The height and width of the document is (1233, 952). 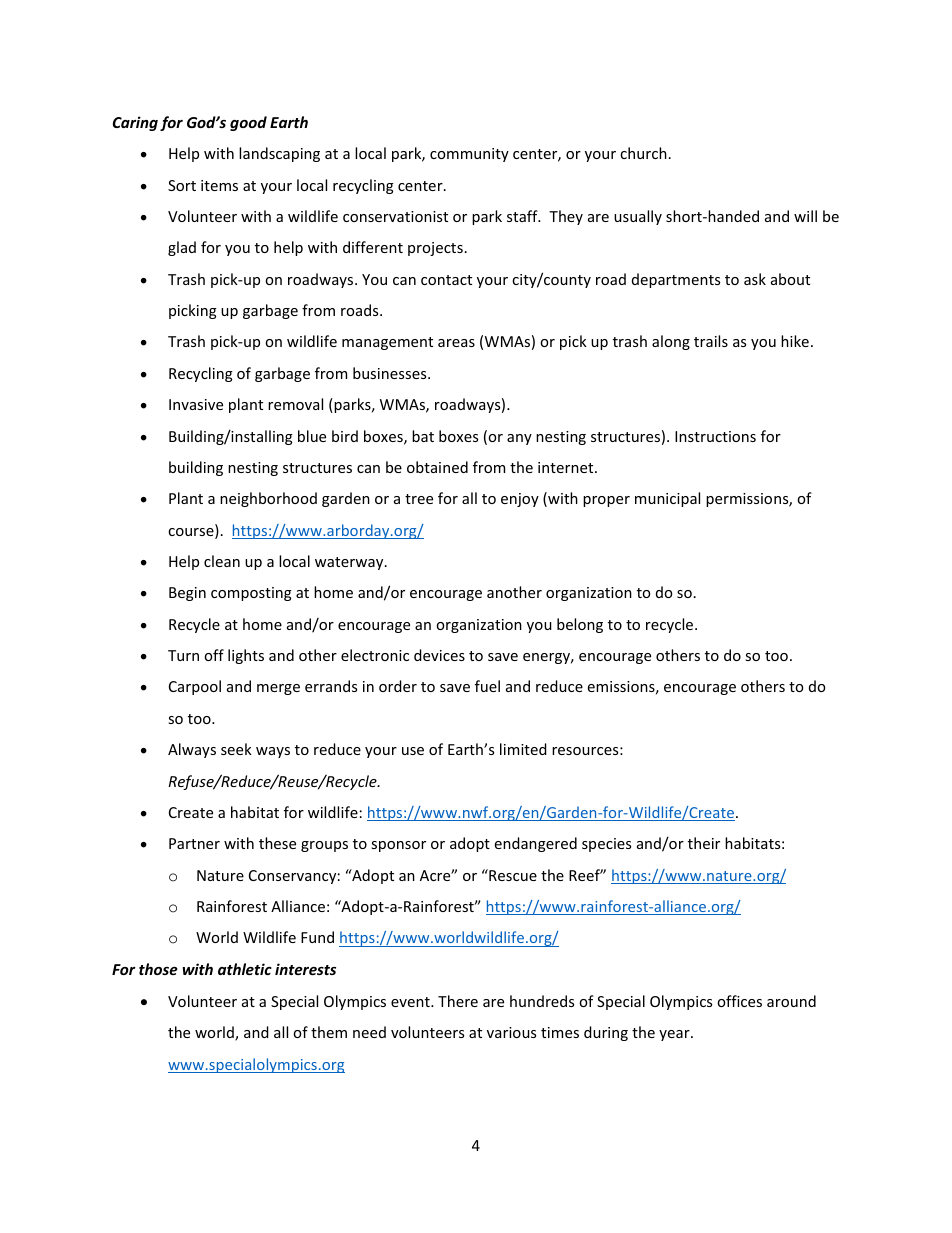 What do you see at coordinates (643, 153) in the document?
I see `church` at bounding box center [643, 153].
